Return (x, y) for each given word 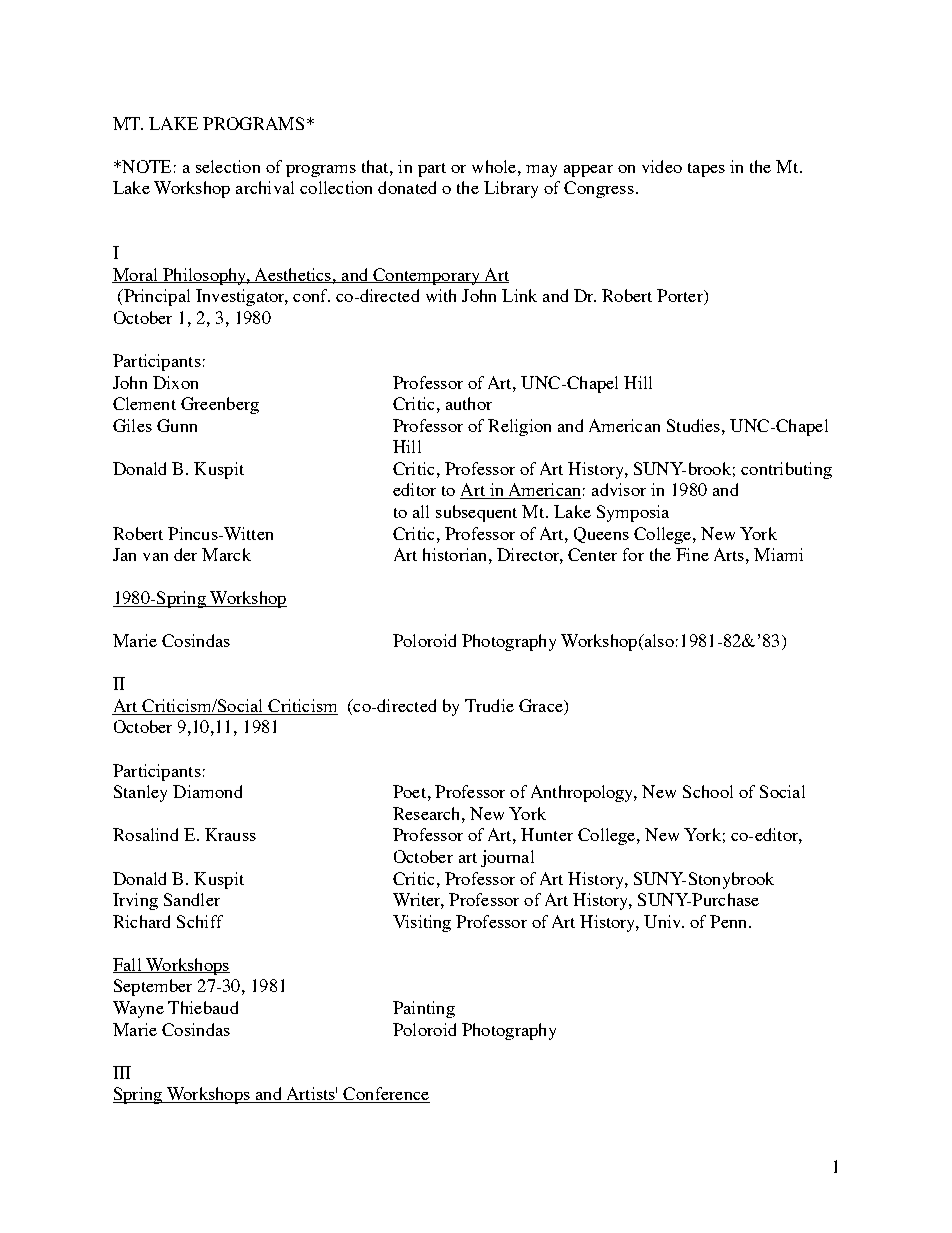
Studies (695, 425)
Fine (692, 554)
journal (507, 858)
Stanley (140, 793)
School (708, 791)
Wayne (138, 1009)
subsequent (476, 513)
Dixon (175, 382)
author (469, 403)
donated (407, 187)
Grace (542, 707)
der (185, 554)
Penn (730, 921)
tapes (706, 170)
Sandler (192, 899)
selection (228, 166)
